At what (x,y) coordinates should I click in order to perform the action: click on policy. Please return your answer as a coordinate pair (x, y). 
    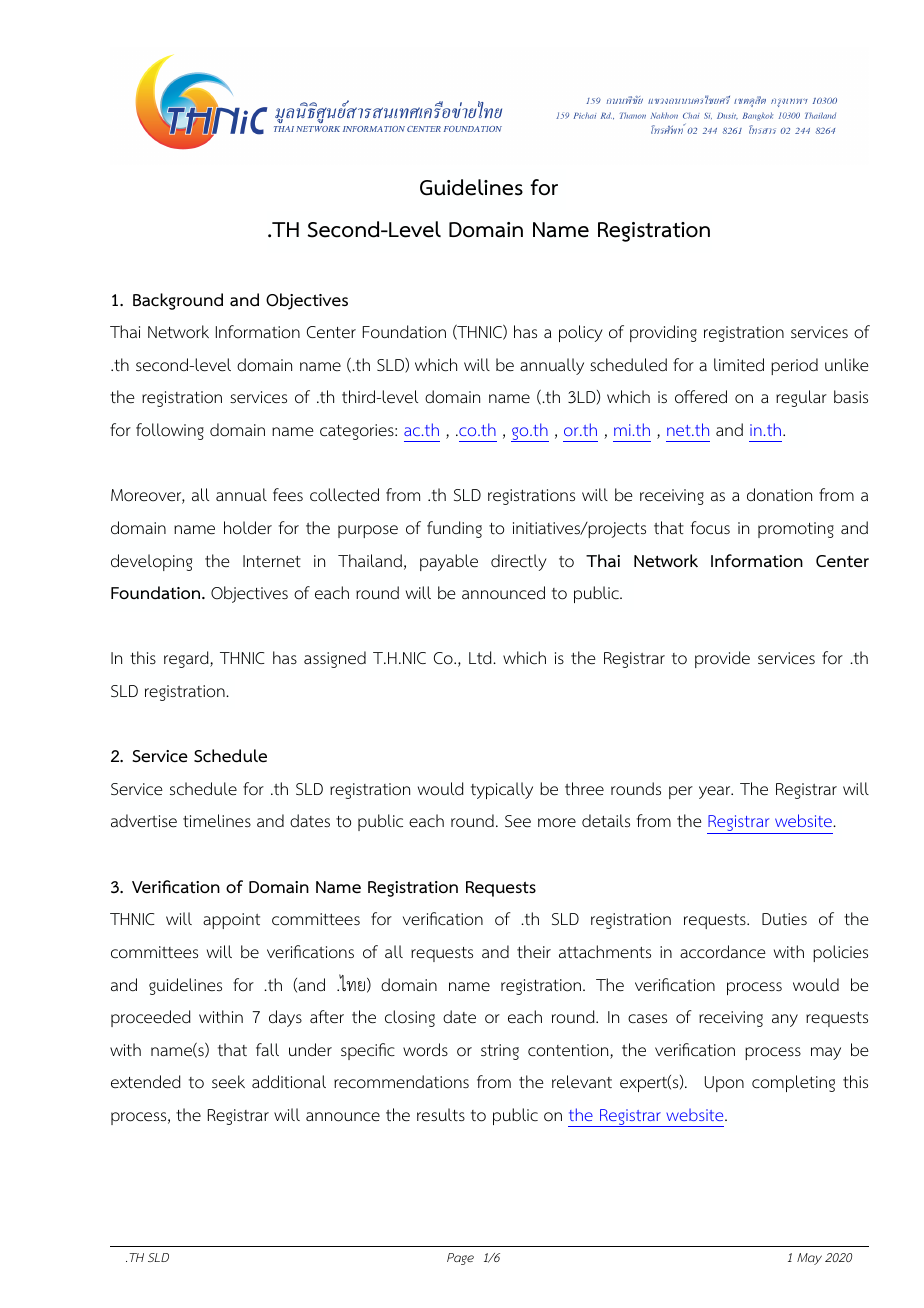
    Looking at the image, I should click on (581, 333).
